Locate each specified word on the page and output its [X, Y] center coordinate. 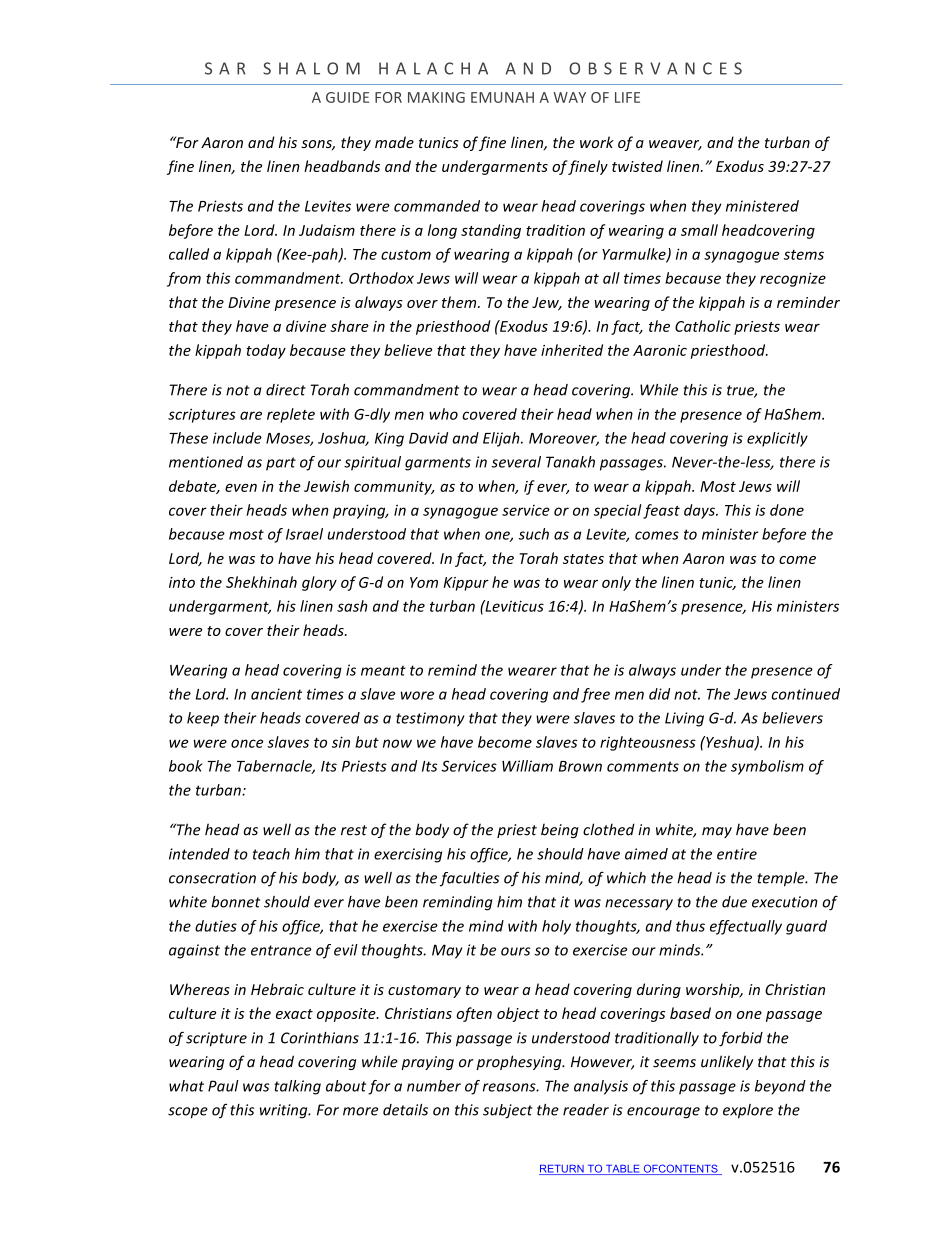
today [266, 351]
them [460, 302]
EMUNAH [502, 97]
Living [684, 719]
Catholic [703, 326]
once [247, 743]
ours [515, 951]
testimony [430, 719]
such [533, 534]
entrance [281, 950]
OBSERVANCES [655, 68]
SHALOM [311, 68]
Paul [223, 1086]
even [241, 488]
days [700, 511]
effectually [746, 927]
